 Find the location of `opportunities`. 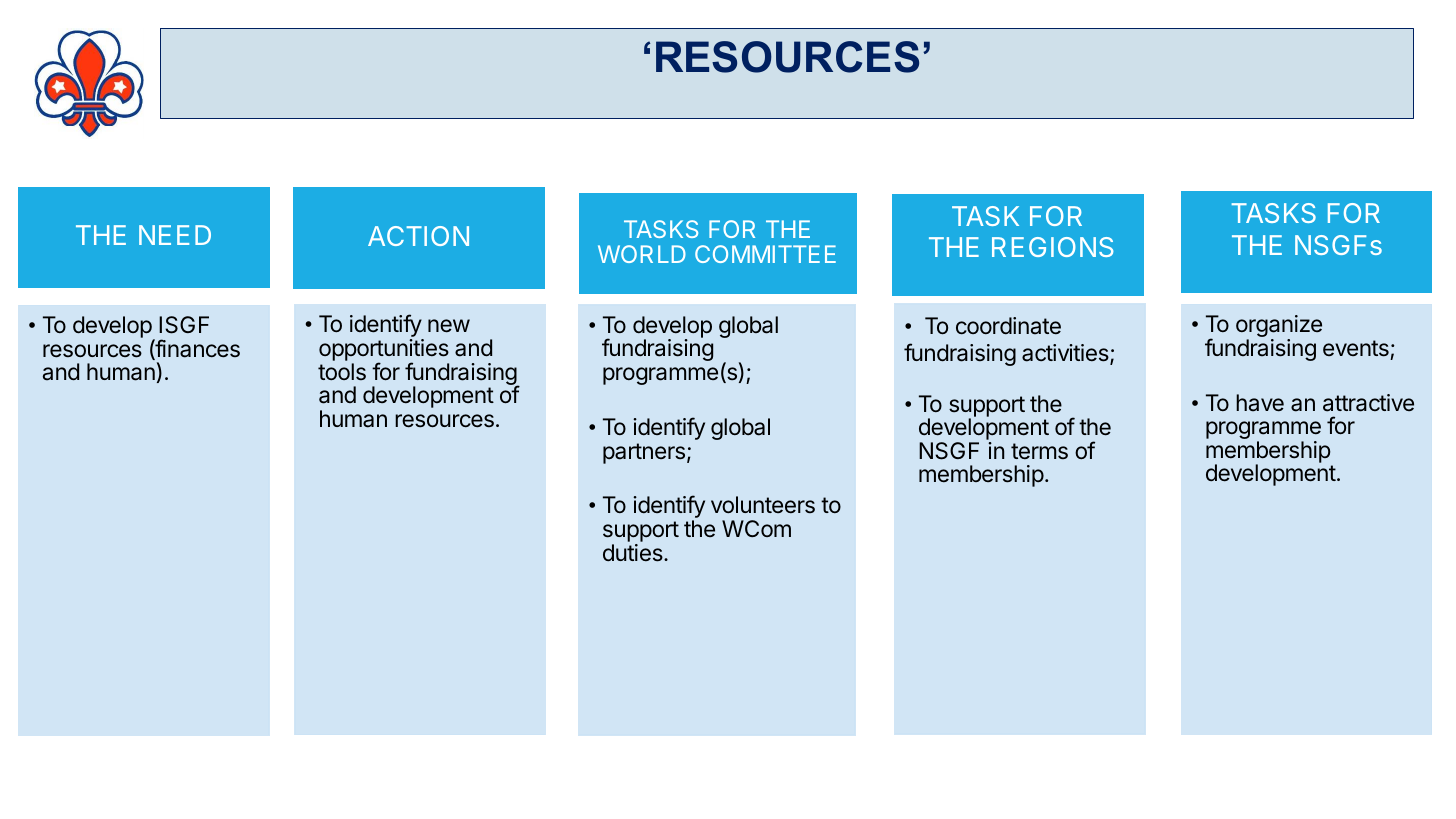

opportunities is located at coordinates (384, 351).
